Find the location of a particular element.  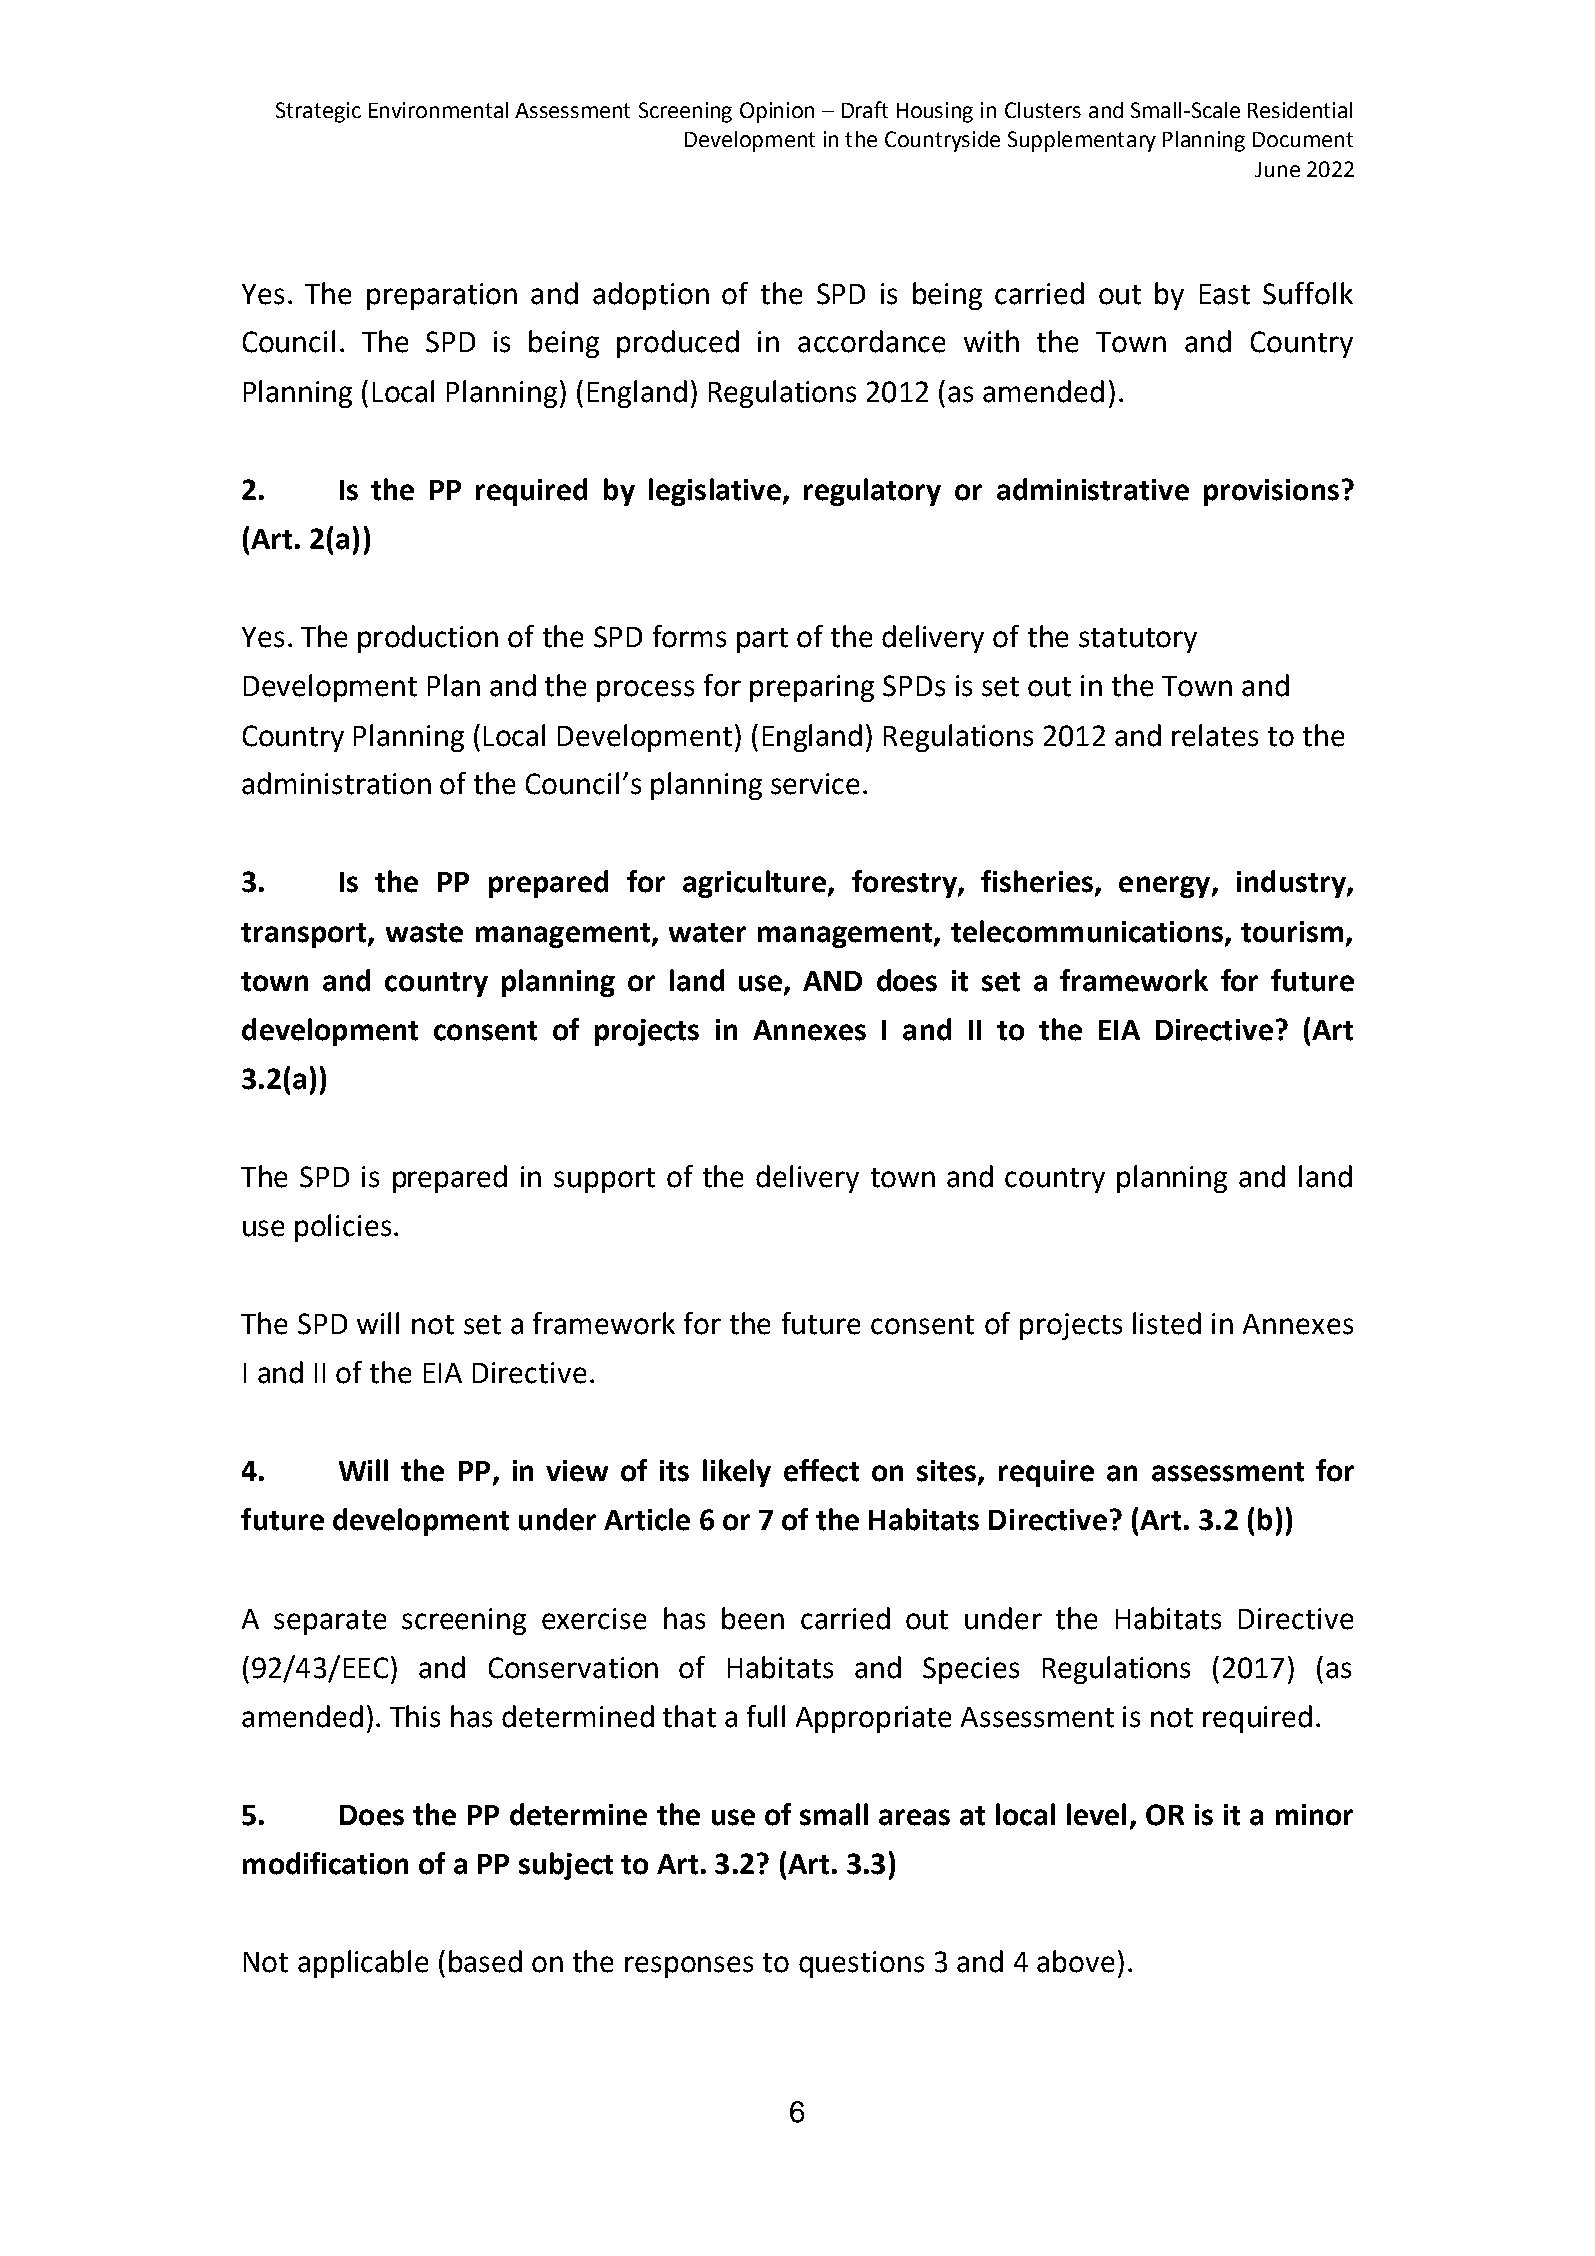

Opinion is located at coordinates (777, 112).
